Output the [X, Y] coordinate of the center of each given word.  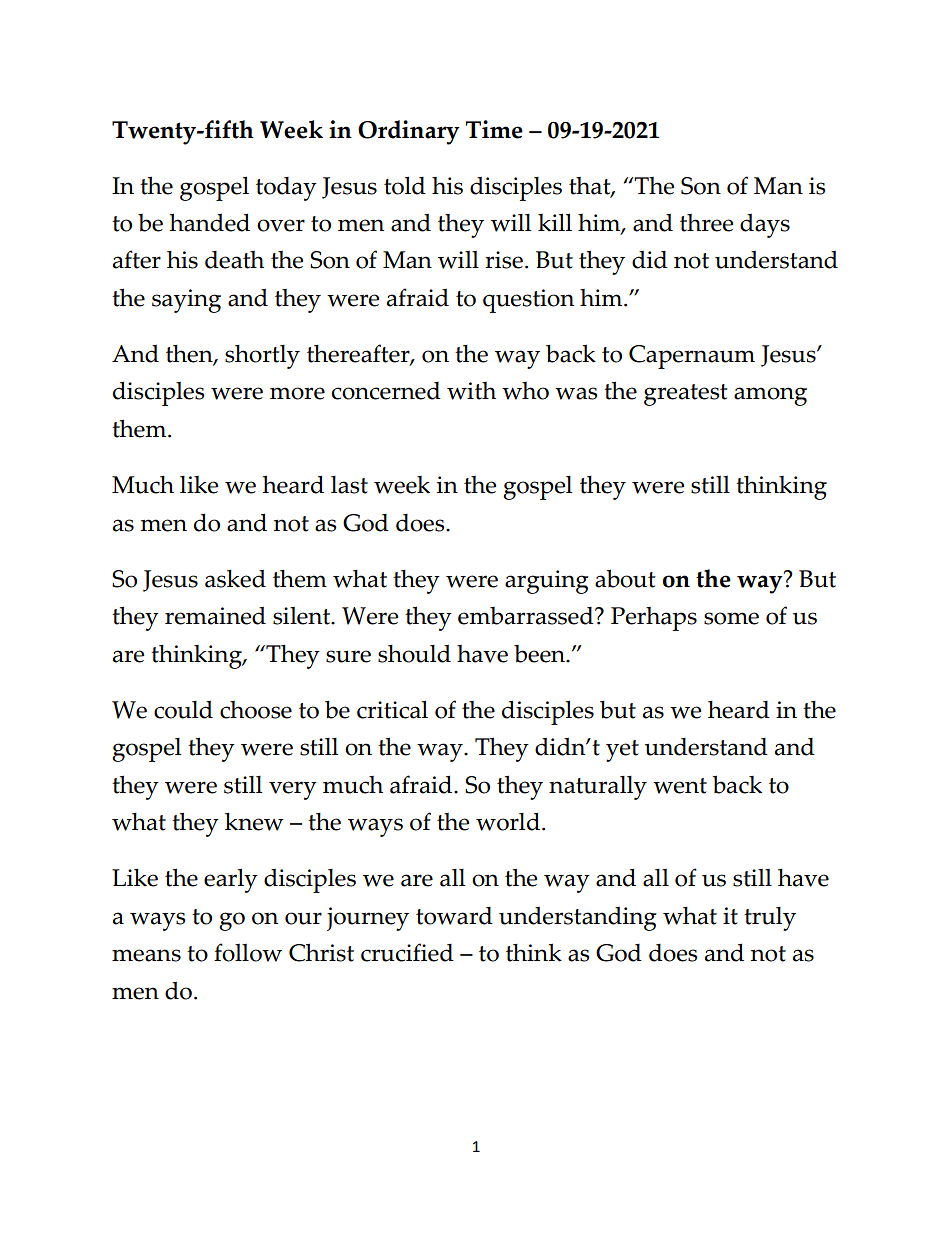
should [414, 654]
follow [248, 952]
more [297, 393]
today [286, 189]
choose [256, 710]
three [706, 223]
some [731, 618]
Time [494, 129]
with [471, 391]
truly [770, 919]
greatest [685, 395]
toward [454, 916]
